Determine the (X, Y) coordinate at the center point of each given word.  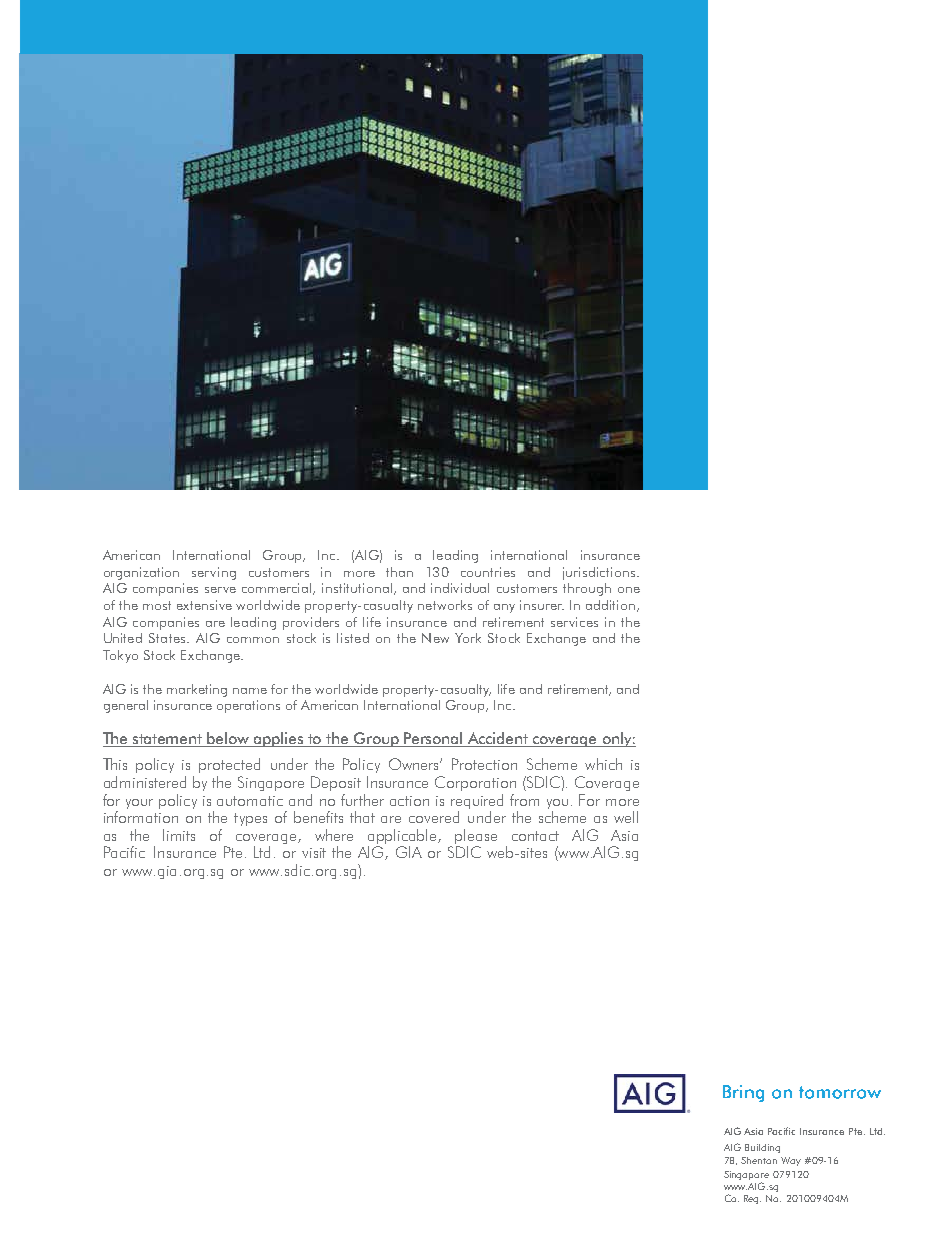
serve (220, 590)
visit (314, 853)
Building (762, 1148)
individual (460, 588)
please (476, 836)
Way (791, 1161)
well (626, 817)
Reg (752, 1199)
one (629, 590)
